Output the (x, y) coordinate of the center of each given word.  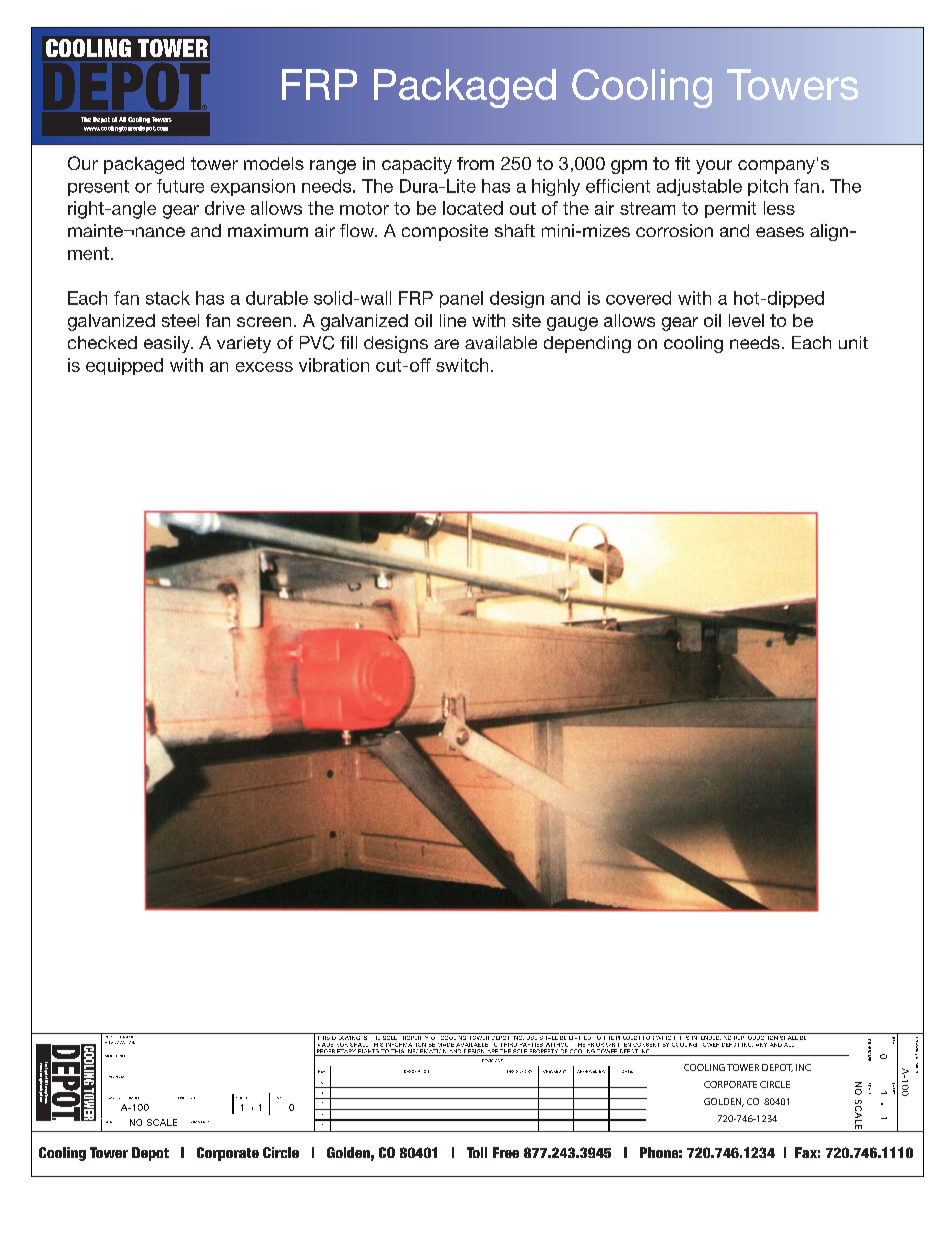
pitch (768, 187)
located (473, 208)
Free (506, 1152)
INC (803, 1067)
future (180, 186)
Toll (477, 1152)
